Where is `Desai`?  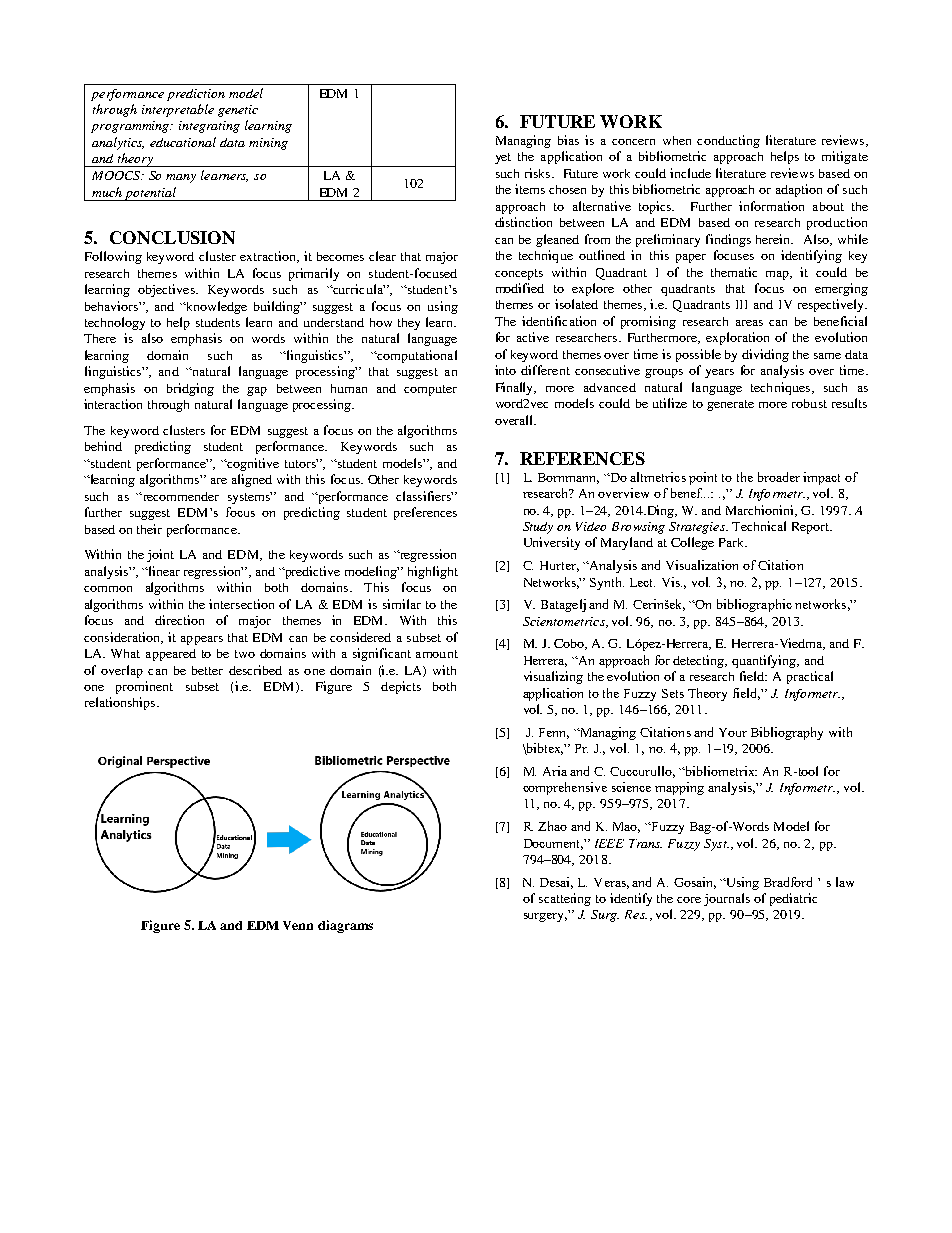
Desai is located at coordinates (556, 883).
